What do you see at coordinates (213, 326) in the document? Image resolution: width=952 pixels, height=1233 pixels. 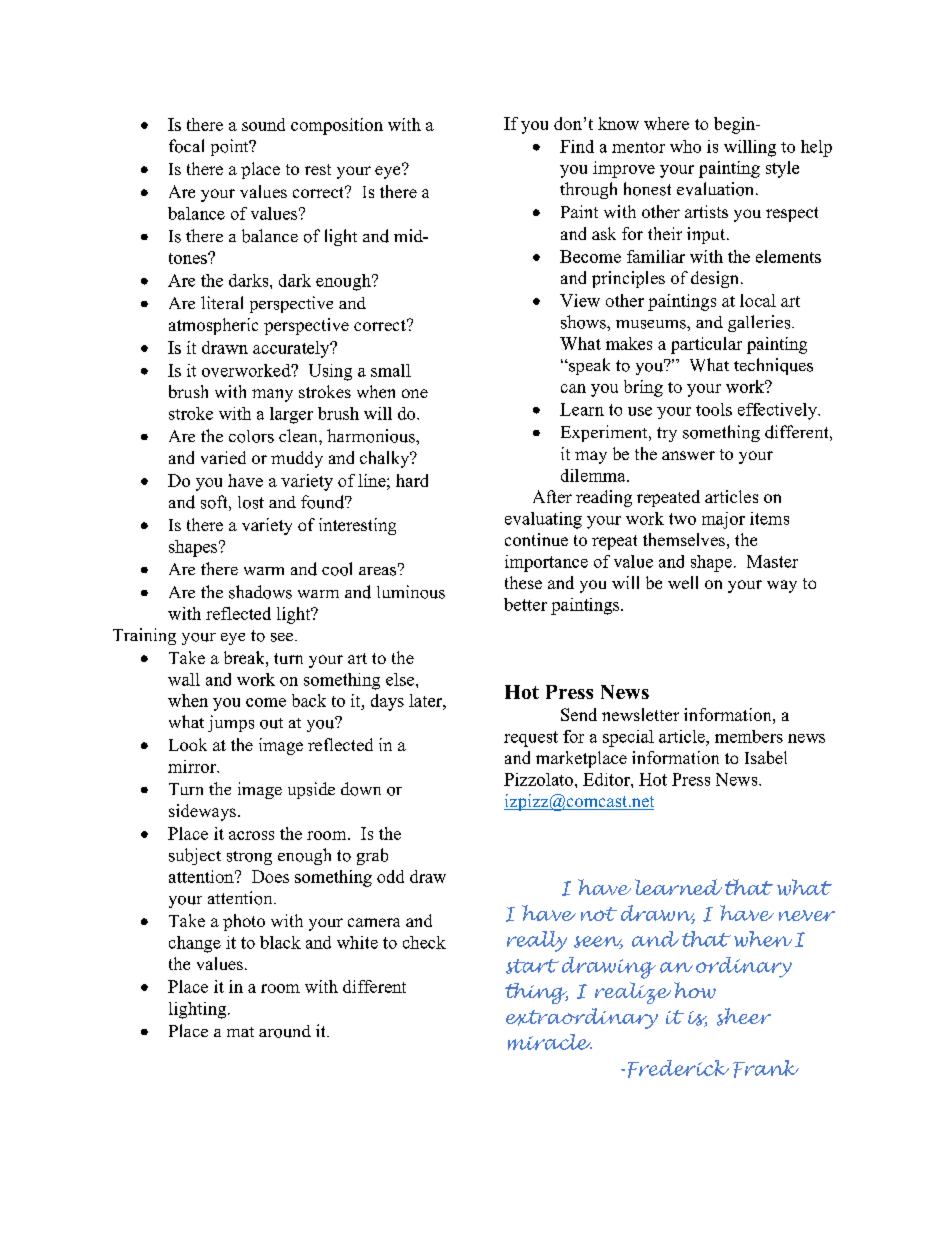 I see `atmospheric` at bounding box center [213, 326].
